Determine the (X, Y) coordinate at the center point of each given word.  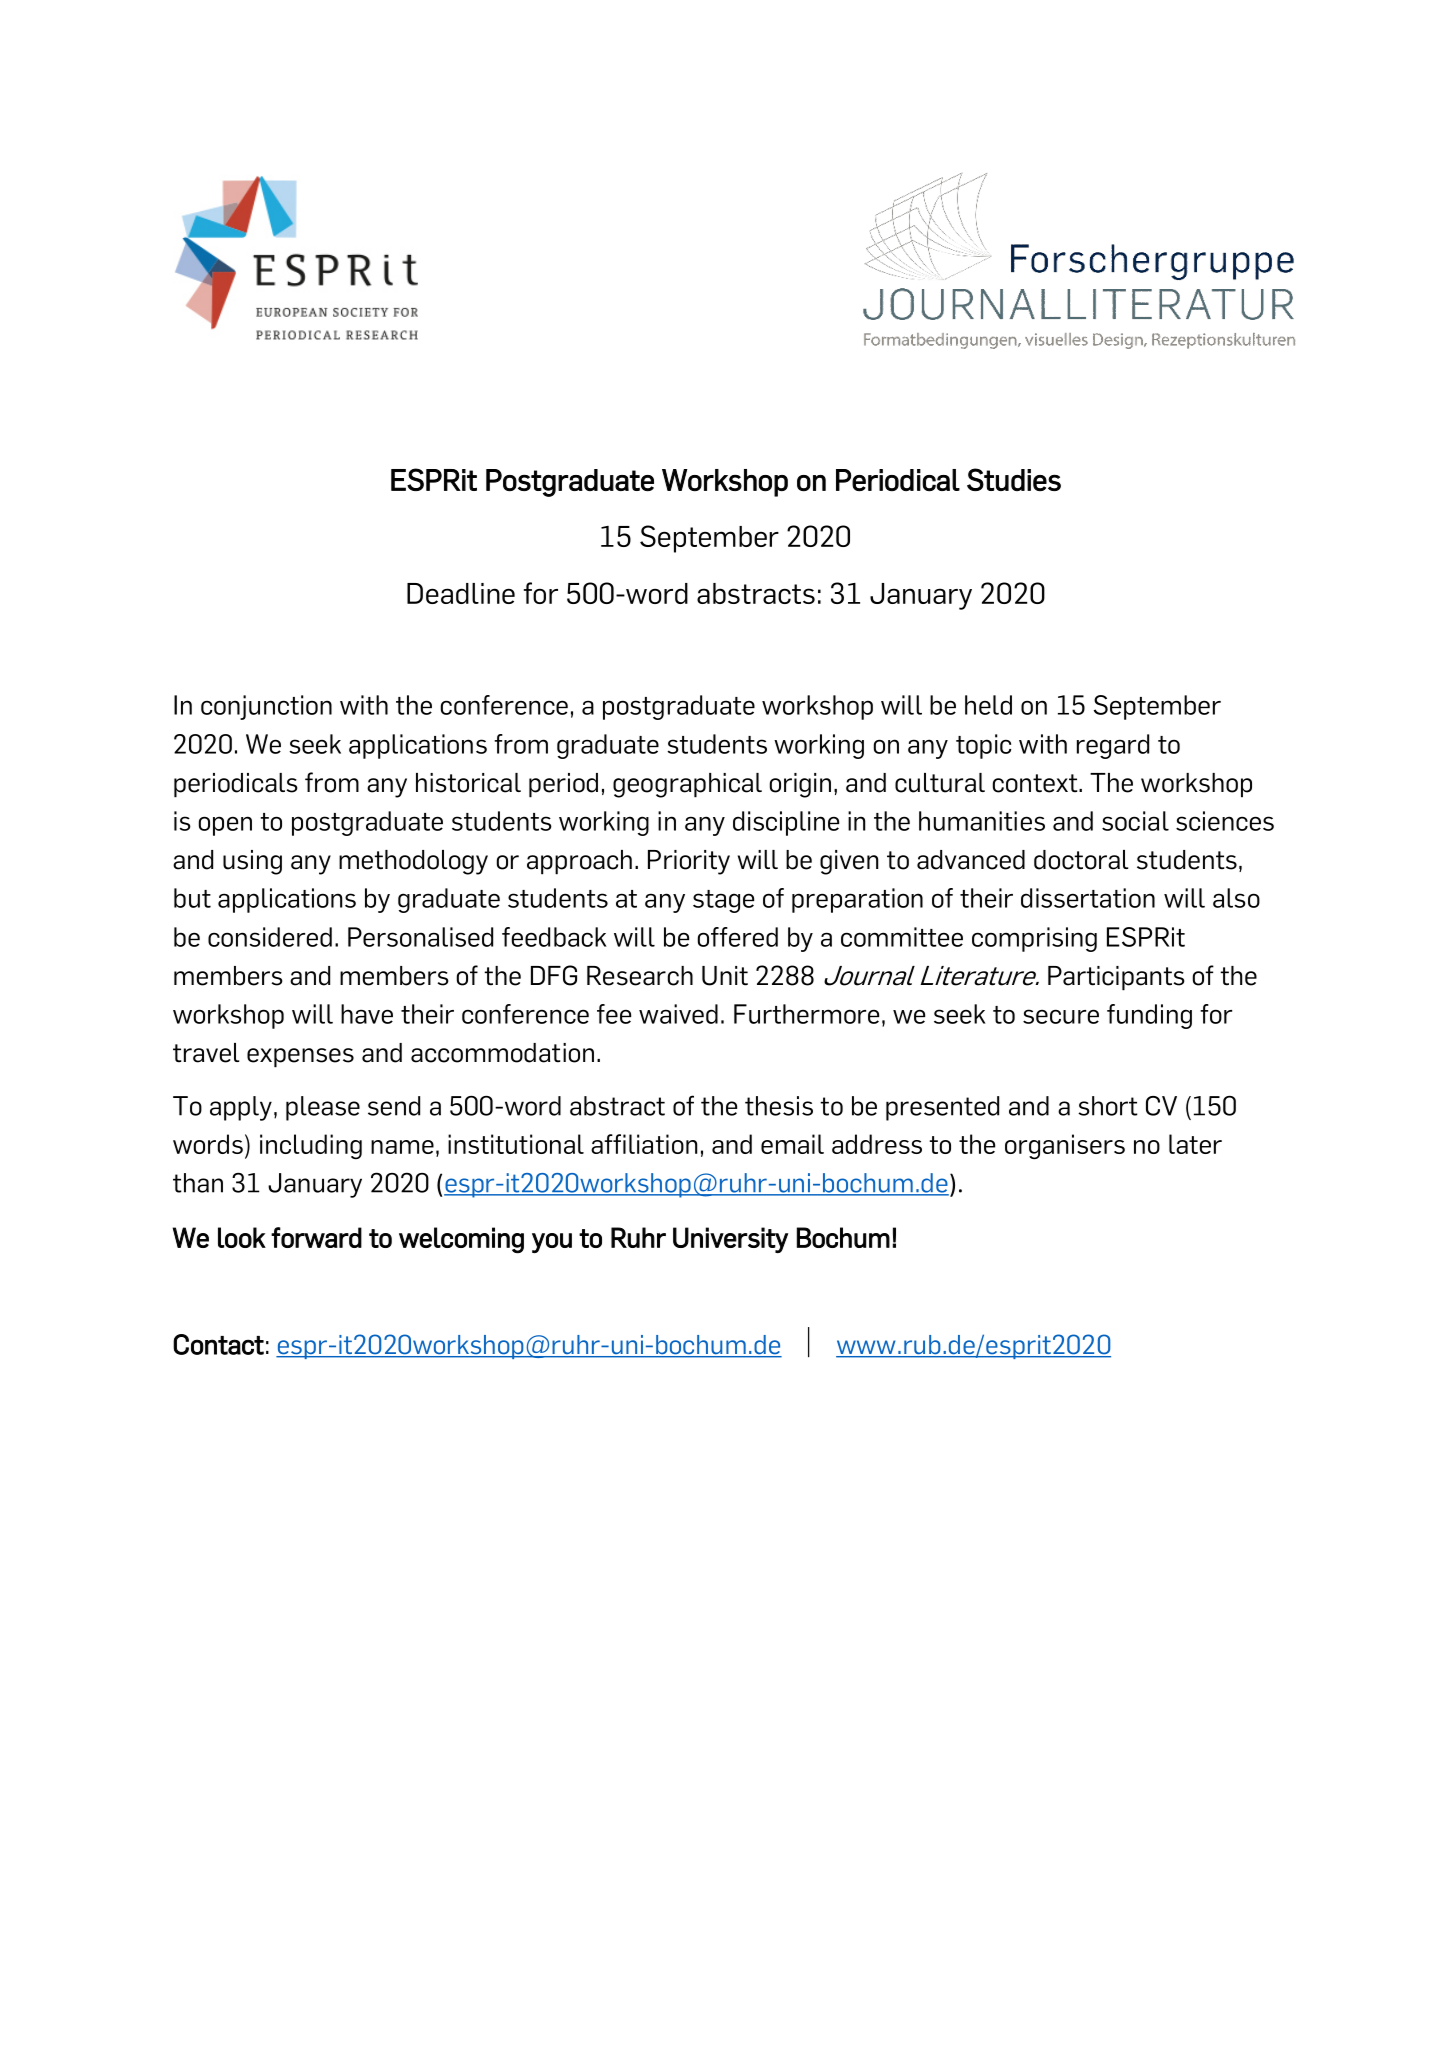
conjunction (266, 707)
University (730, 1240)
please (323, 1108)
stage (723, 901)
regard (1113, 746)
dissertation (1088, 898)
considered (270, 937)
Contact (218, 1344)
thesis (779, 1106)
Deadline (461, 593)
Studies (1014, 479)
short (1108, 1106)
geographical (687, 785)
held (988, 705)
